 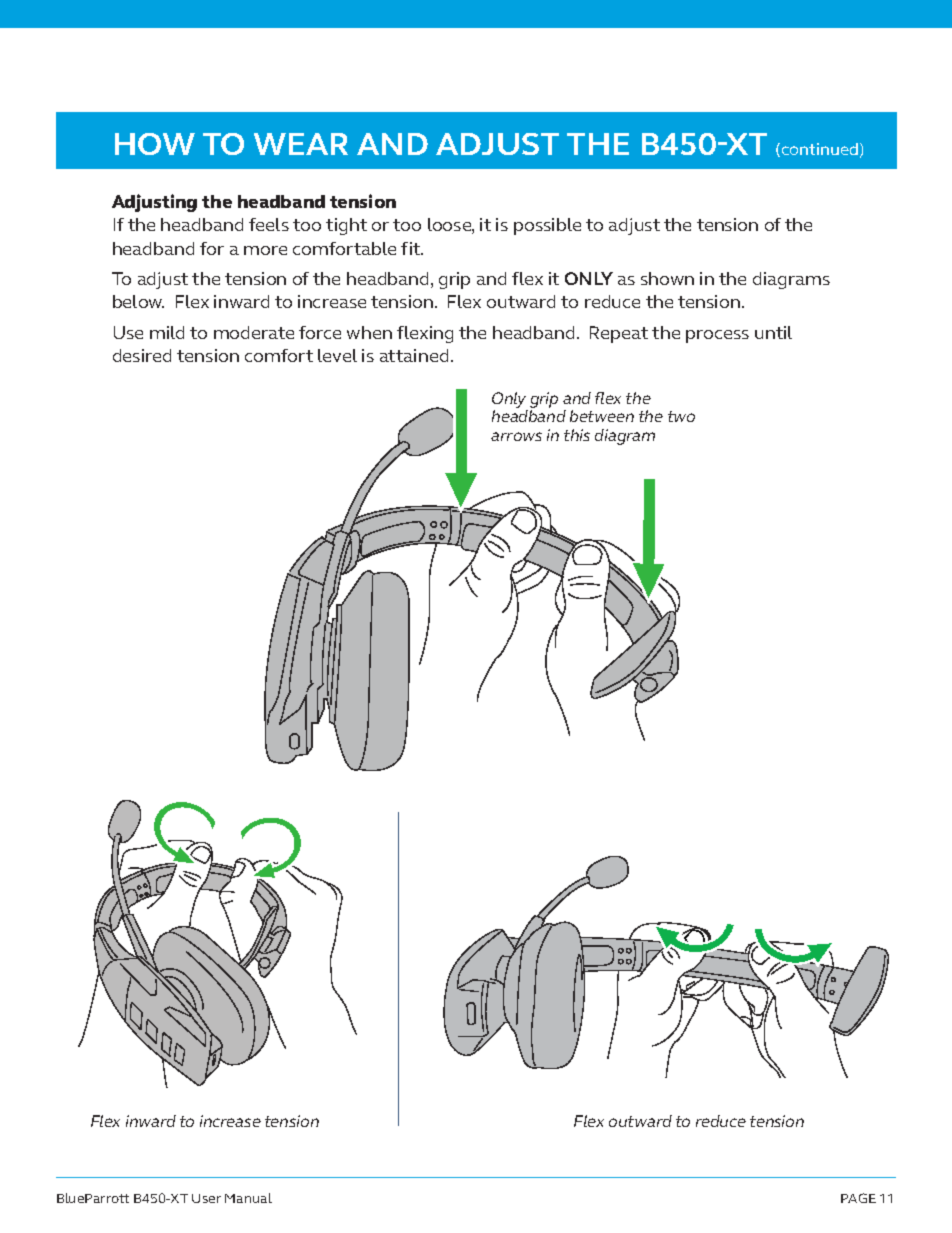 I want to click on feels, so click(x=269, y=224).
